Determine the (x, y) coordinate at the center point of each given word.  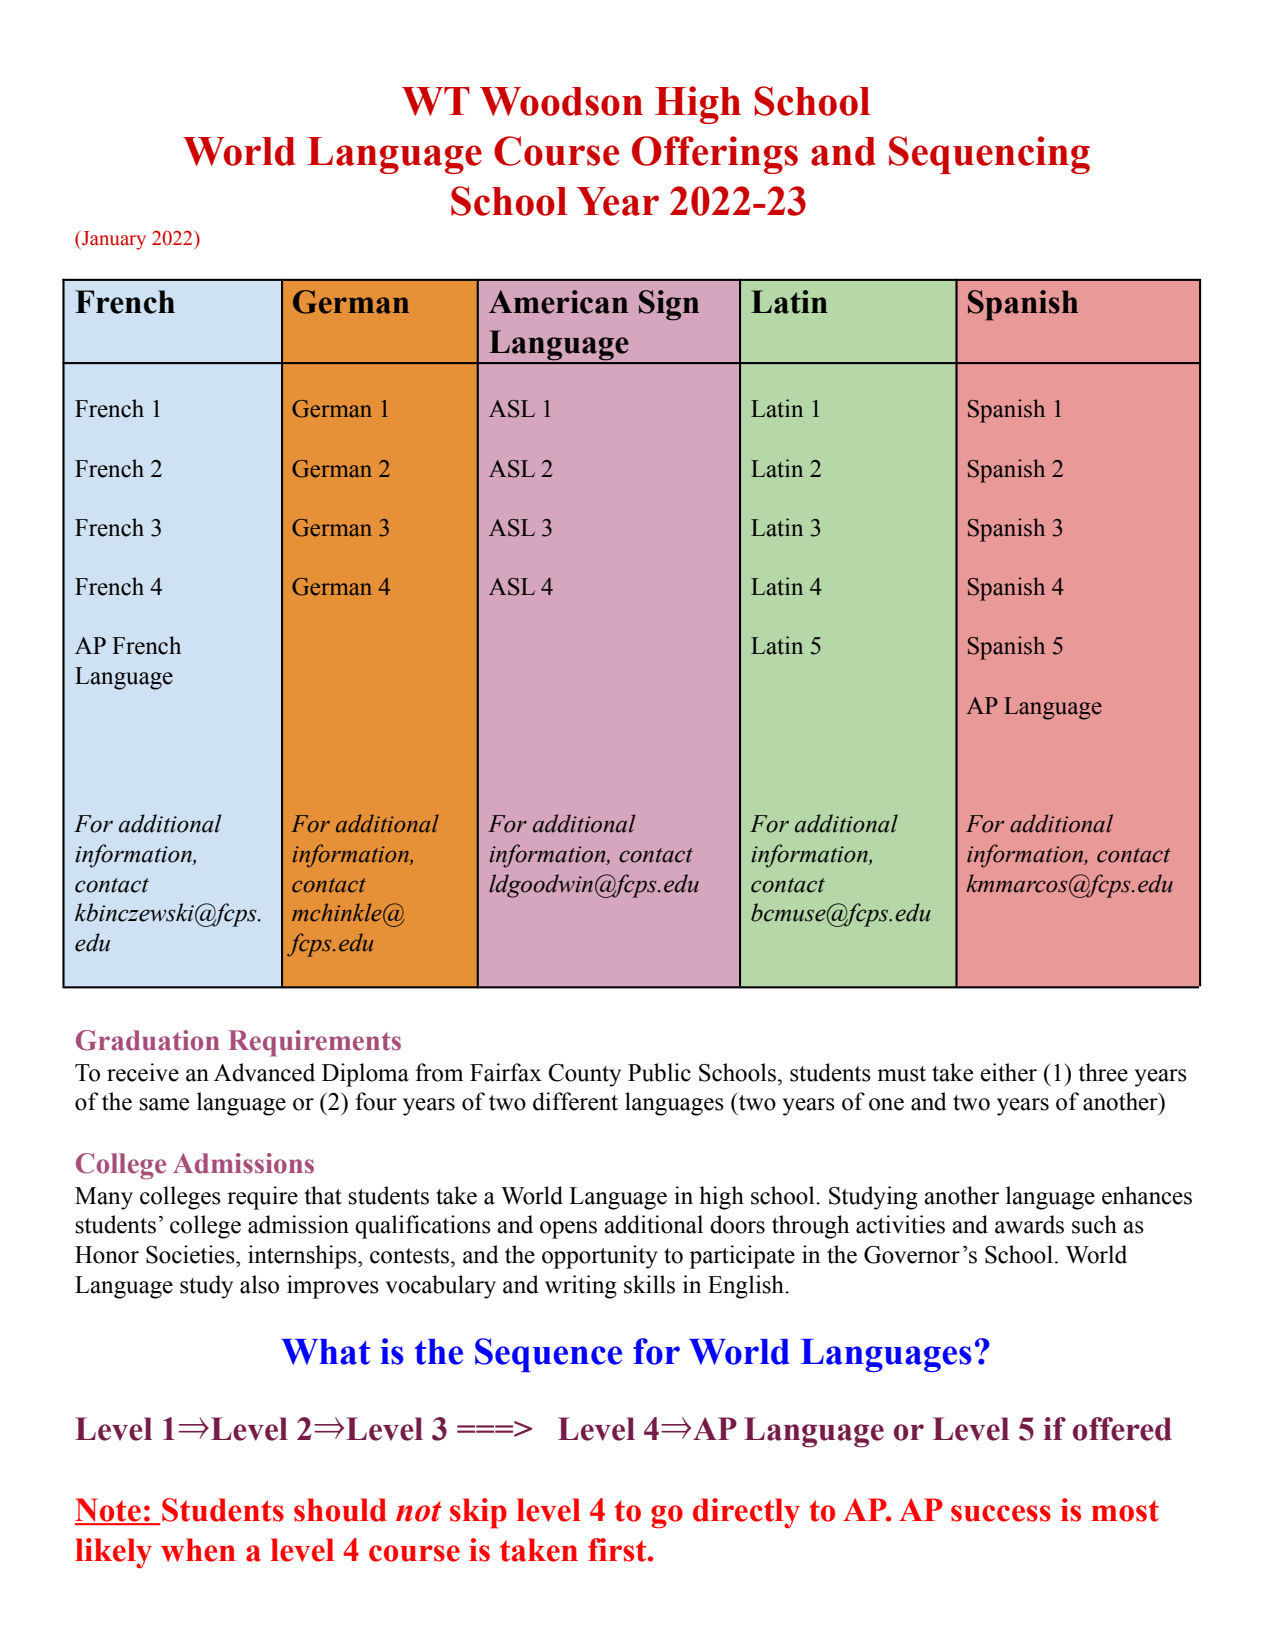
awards (1029, 1224)
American (558, 302)
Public (659, 1072)
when (198, 1550)
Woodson (561, 101)
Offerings (715, 155)
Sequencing (989, 155)
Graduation (148, 1040)
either (1008, 1072)
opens (568, 1230)
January (113, 240)
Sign (669, 305)
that (323, 1195)
